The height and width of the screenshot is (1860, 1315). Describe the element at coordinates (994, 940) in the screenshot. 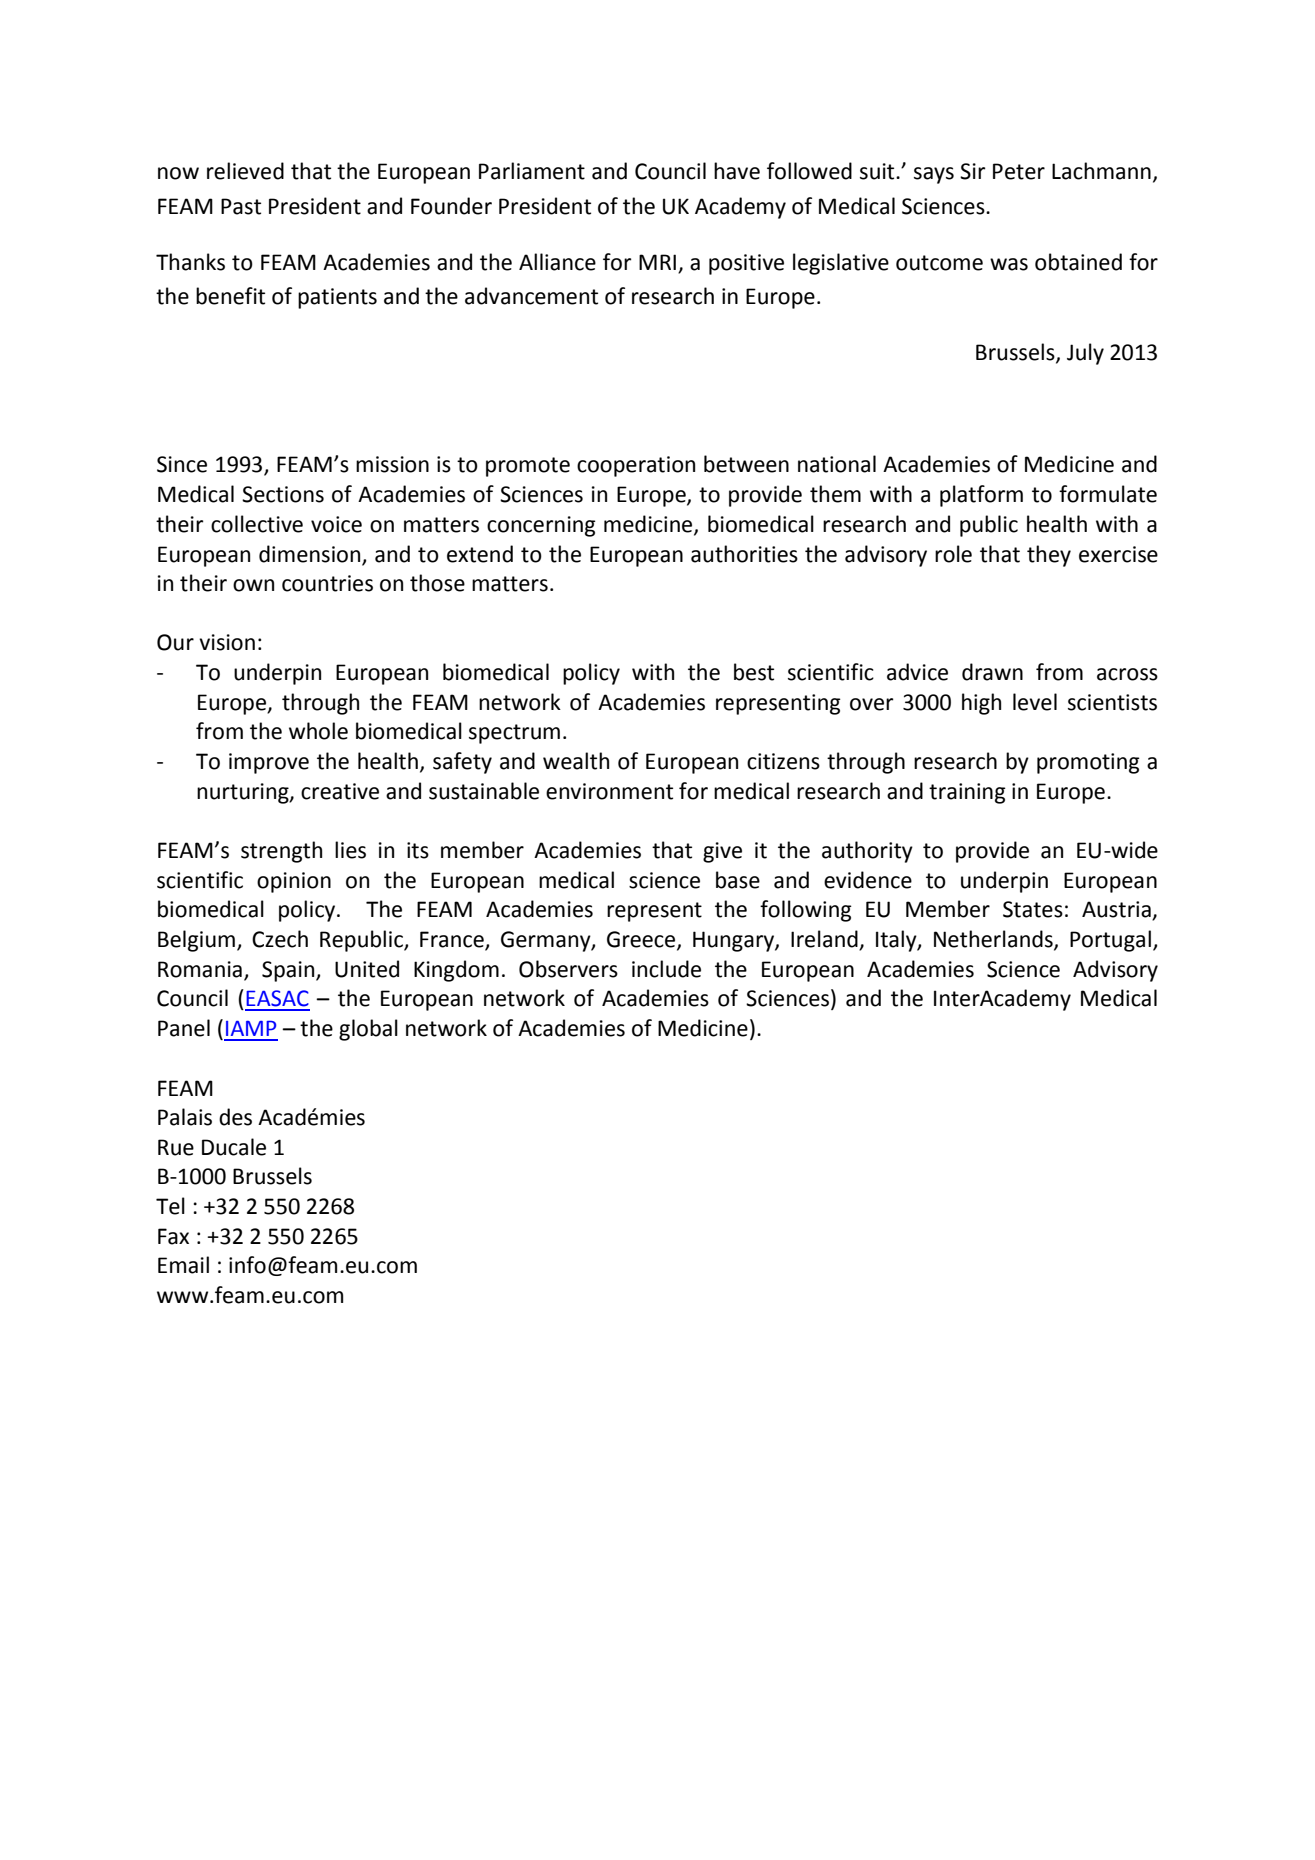

I see `Netherlands` at that location.
